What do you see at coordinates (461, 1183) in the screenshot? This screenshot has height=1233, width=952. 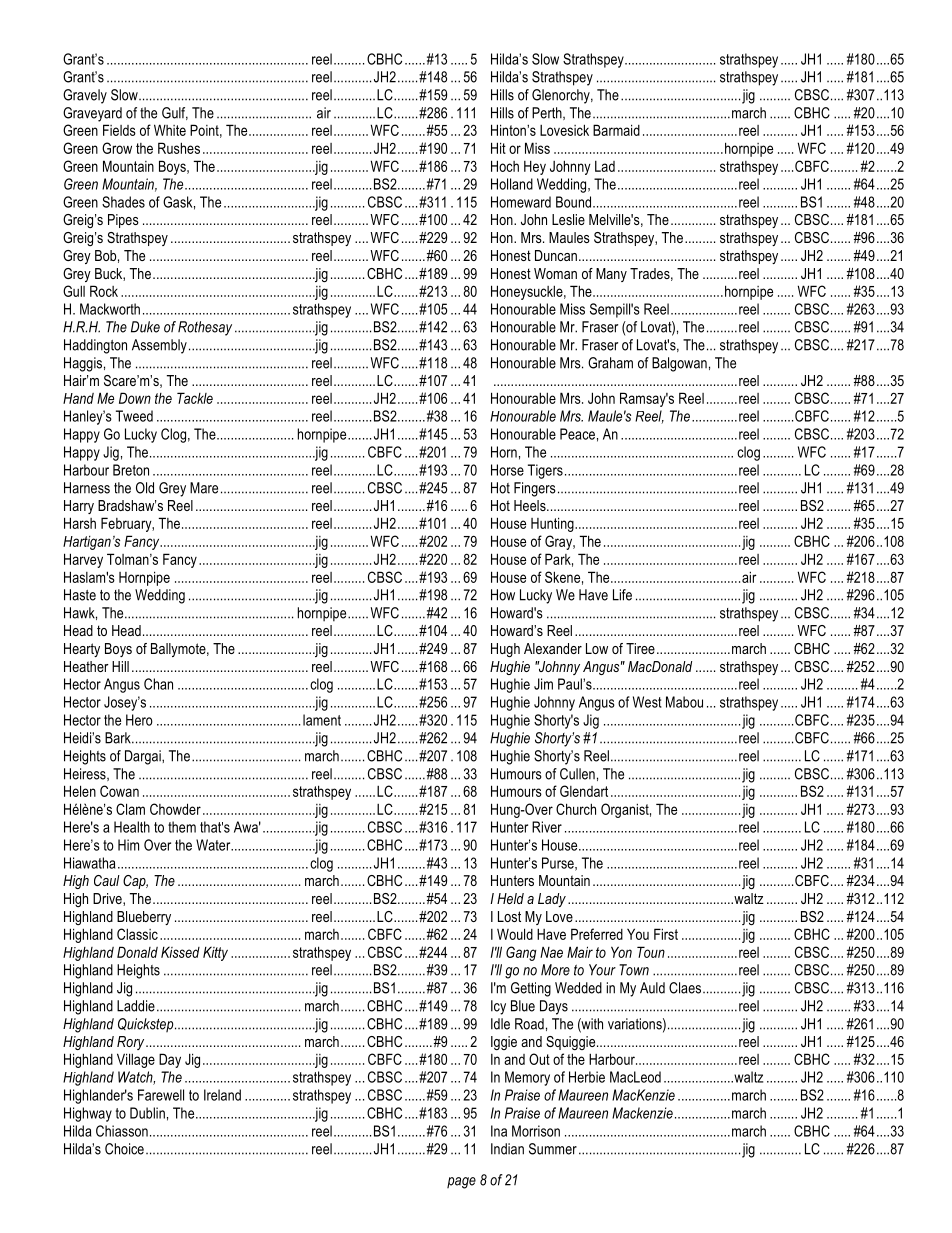 I see `page` at bounding box center [461, 1183].
